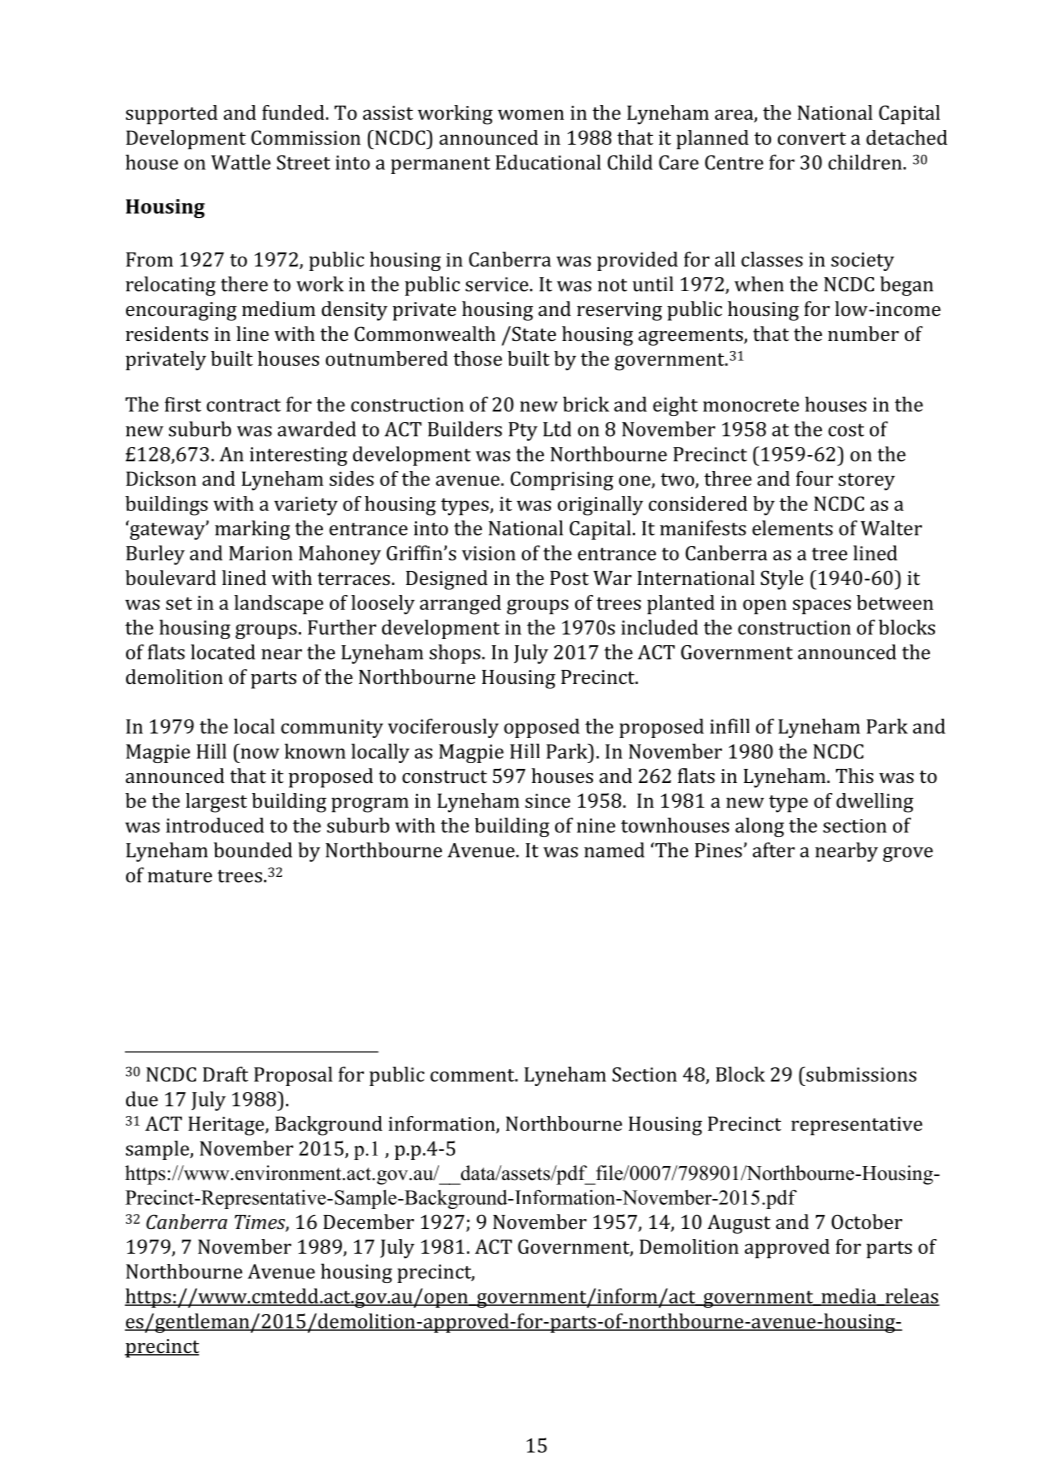 This screenshot has height=1482, width=1048. I want to click on since, so click(547, 801).
